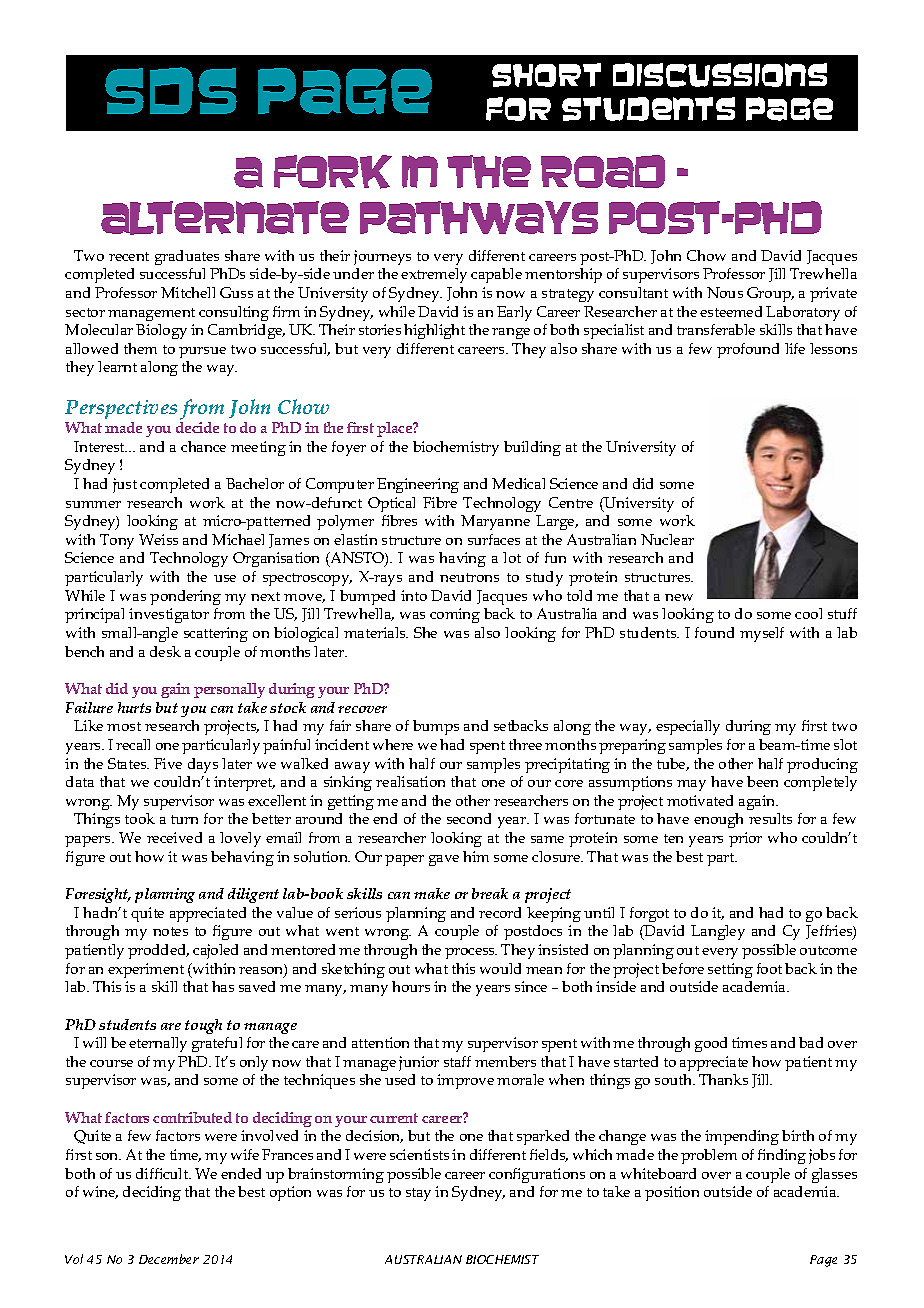 Image resolution: width=924 pixels, height=1308 pixels. I want to click on Short, so click(546, 75).
